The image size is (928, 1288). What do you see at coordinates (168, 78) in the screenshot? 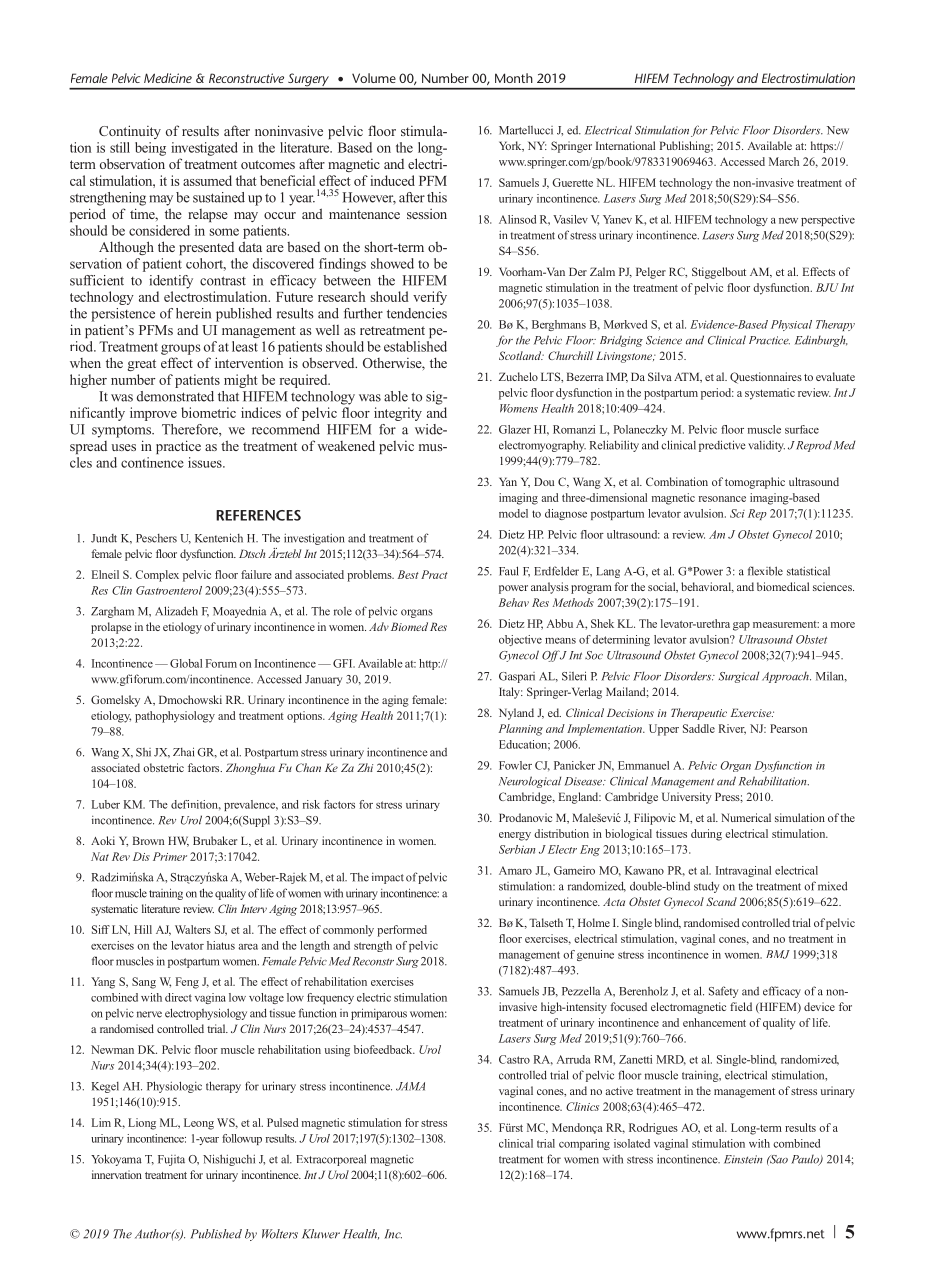
I see `Medicine` at bounding box center [168, 78].
